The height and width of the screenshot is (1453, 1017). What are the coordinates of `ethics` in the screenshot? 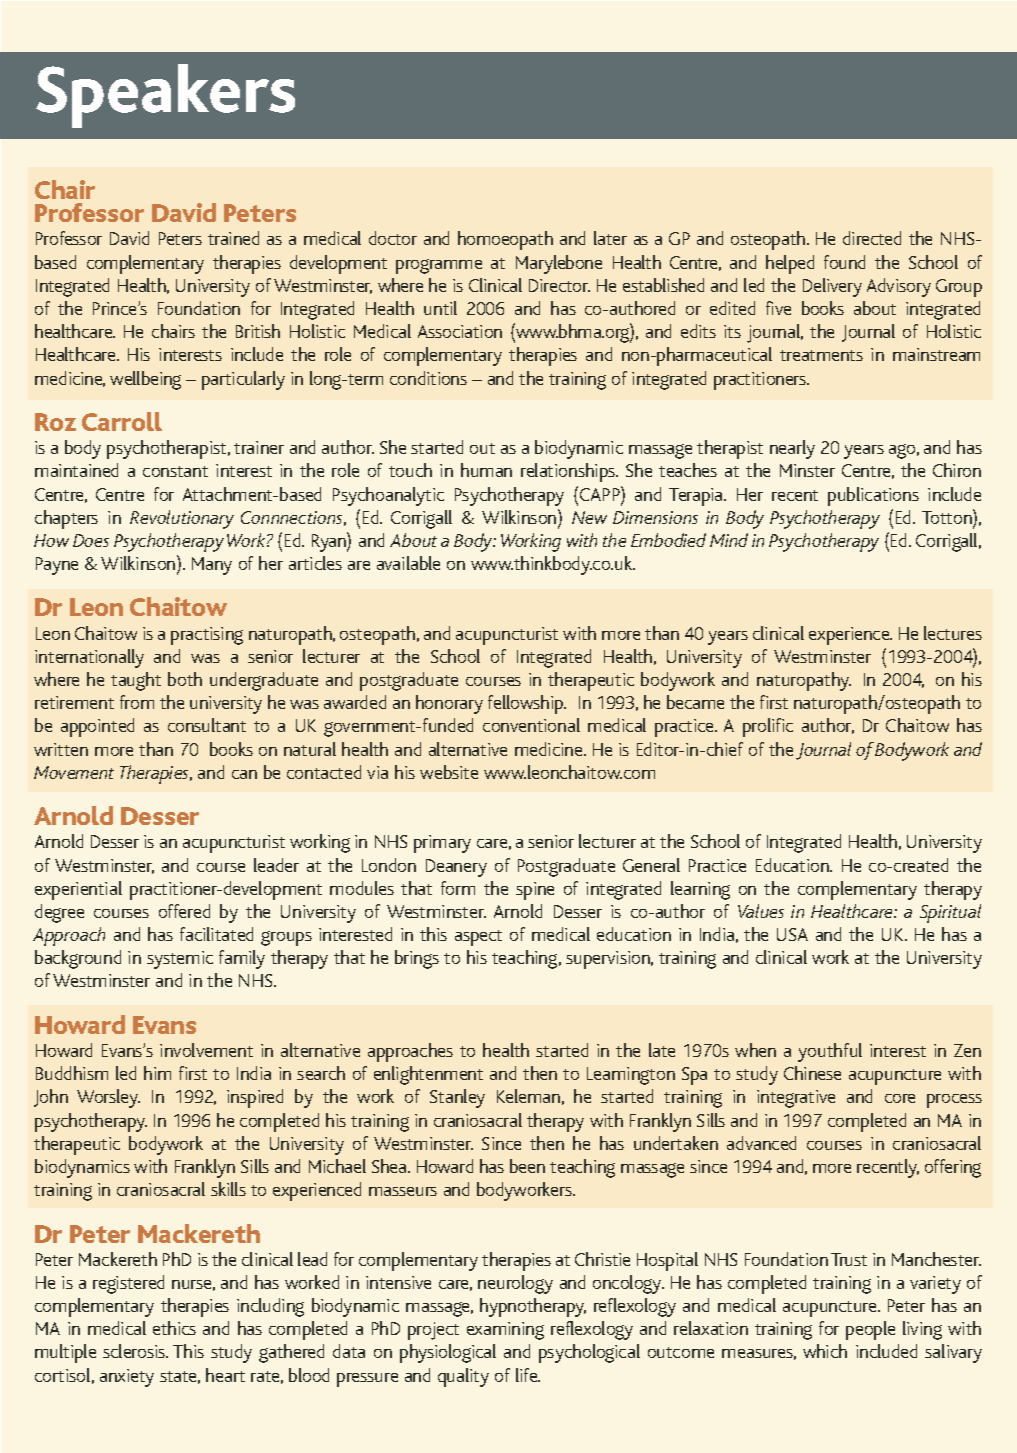 It's located at (174, 1328).
